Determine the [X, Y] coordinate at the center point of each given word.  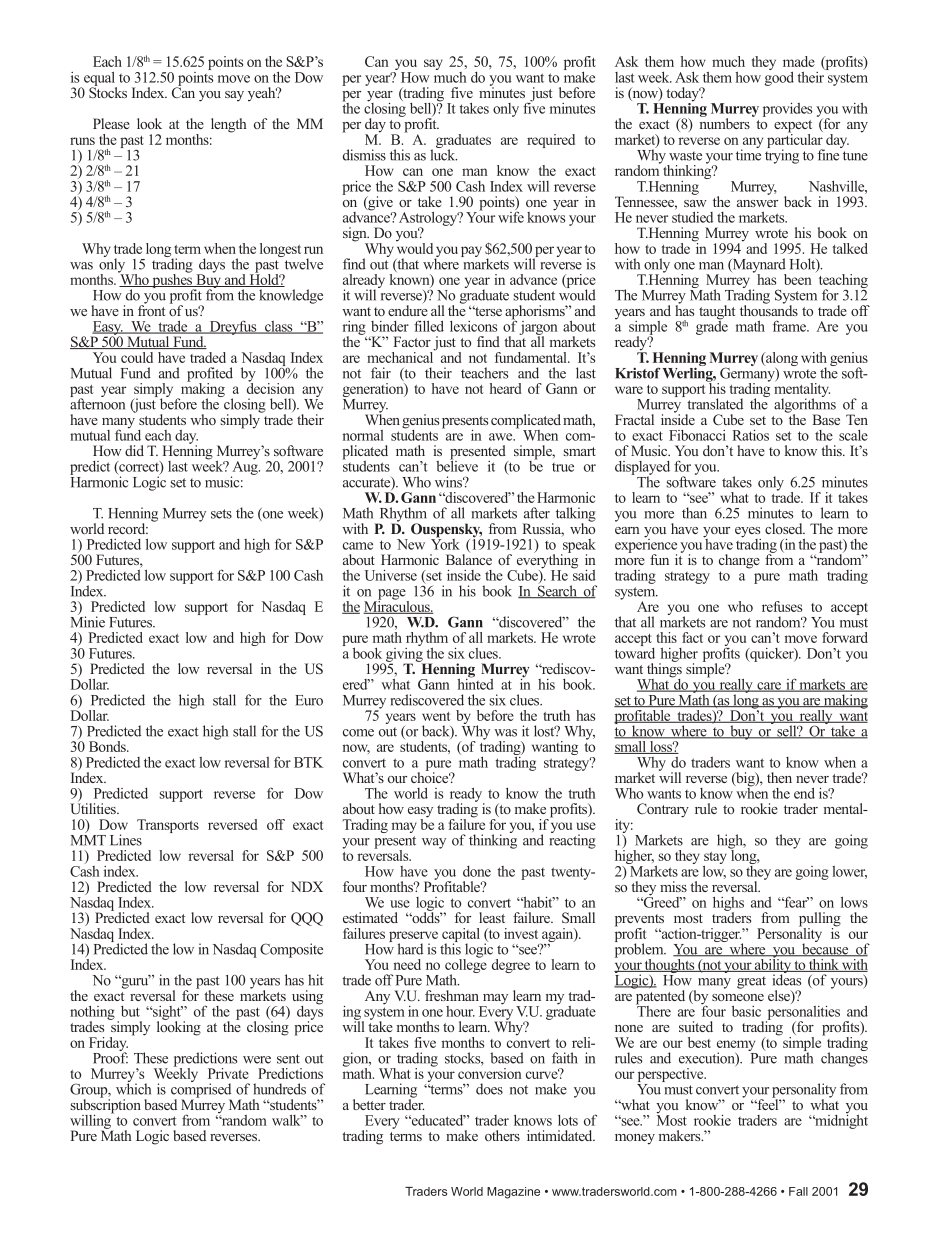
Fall [798, 1191]
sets [221, 514]
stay [715, 859]
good [779, 77]
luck [443, 154]
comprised [201, 1090]
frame [791, 326]
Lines [126, 840]
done [477, 871]
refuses [782, 606]
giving [405, 654]
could [137, 357]
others [502, 1135]
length [228, 125]
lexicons [473, 326]
